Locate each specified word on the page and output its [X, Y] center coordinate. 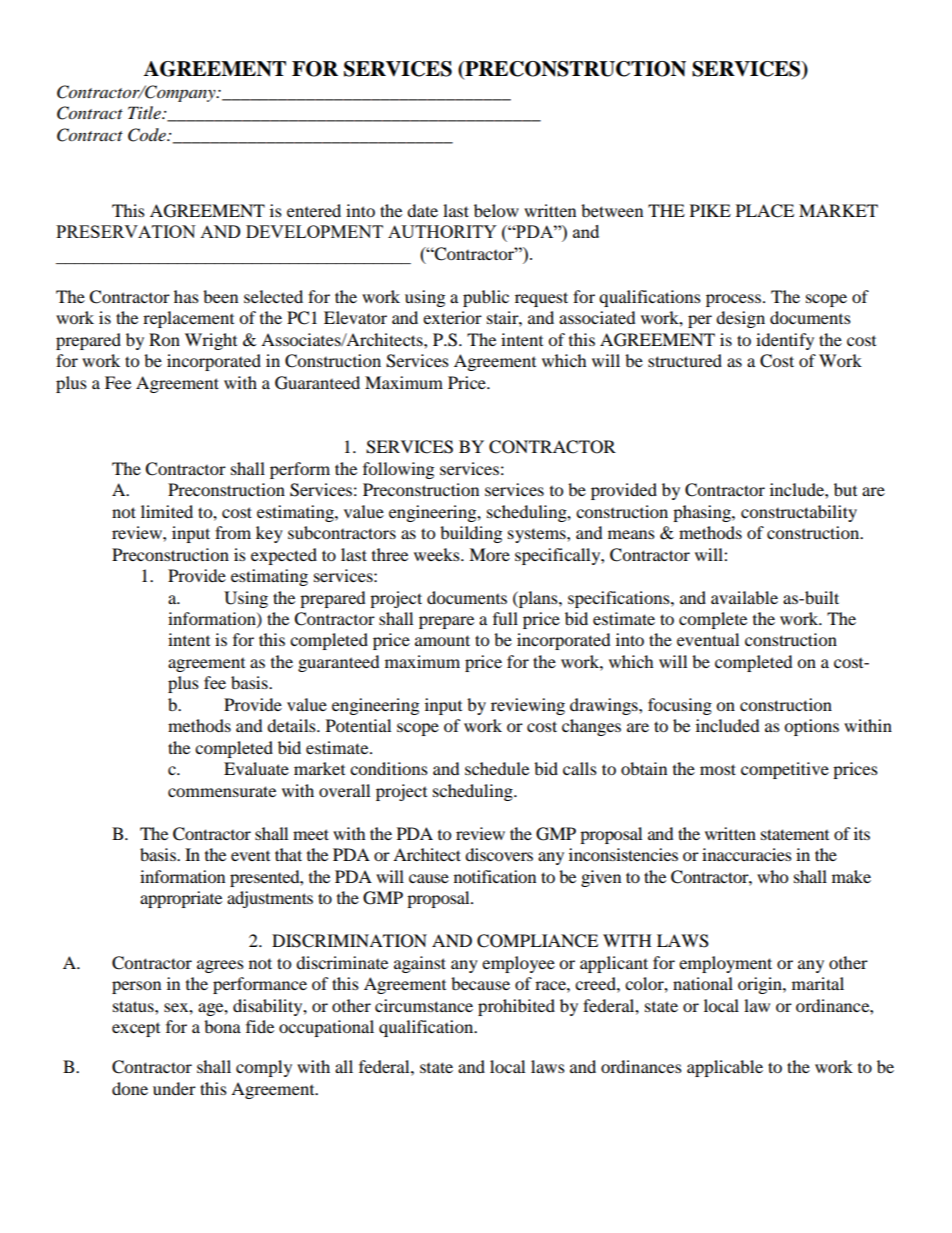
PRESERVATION [126, 231]
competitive [785, 770]
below [496, 210]
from [233, 532]
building [471, 534]
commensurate [222, 791]
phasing [703, 513]
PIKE [710, 210]
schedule [497, 768]
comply [264, 1068]
